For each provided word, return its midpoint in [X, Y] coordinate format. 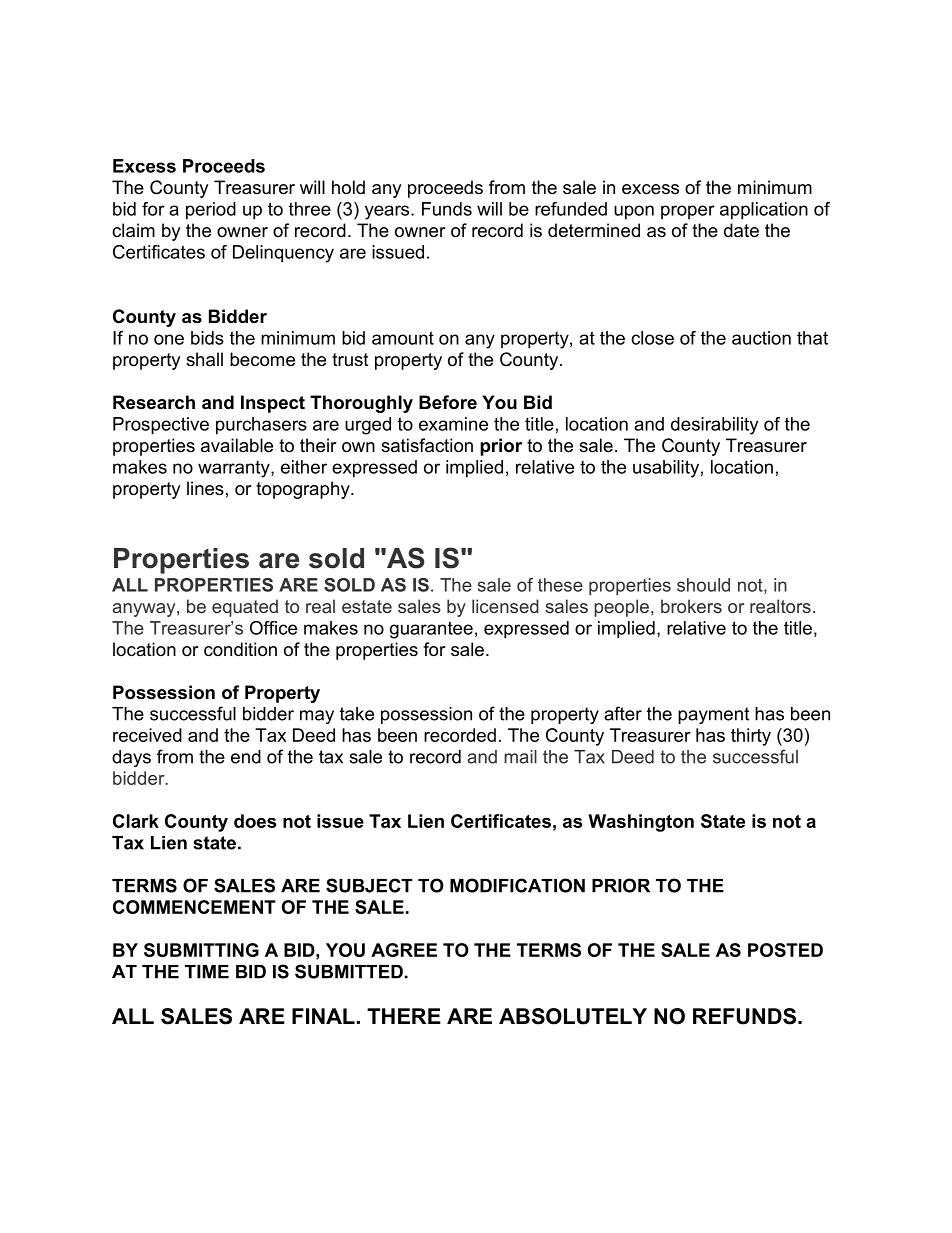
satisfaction [427, 445]
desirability [714, 426]
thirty [751, 737]
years [388, 212]
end [246, 757]
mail [520, 757]
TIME [207, 972]
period [211, 211]
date [741, 230]
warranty [235, 469]
